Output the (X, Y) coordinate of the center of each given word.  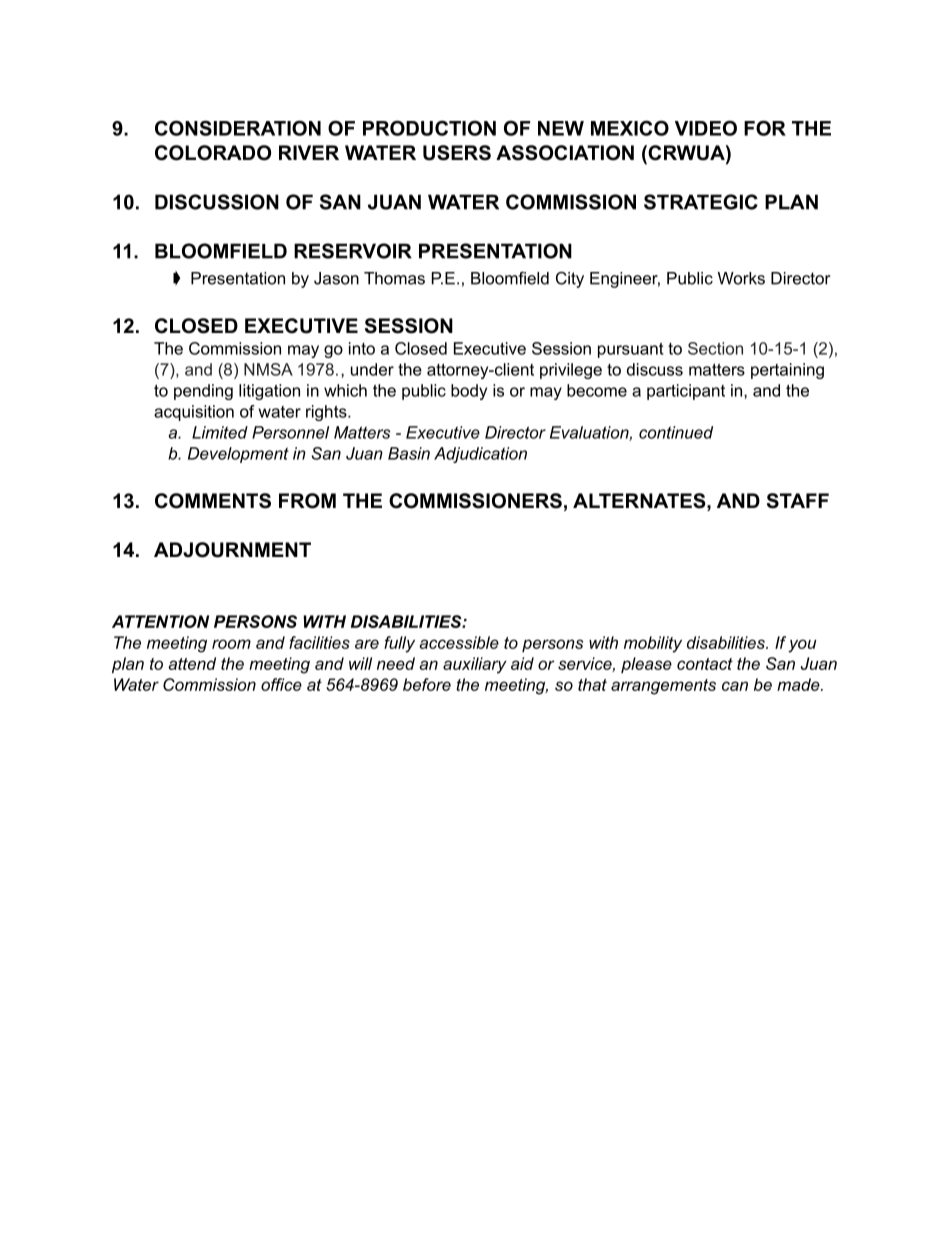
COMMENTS (213, 501)
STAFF (798, 501)
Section (715, 348)
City (570, 280)
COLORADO (213, 153)
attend (192, 663)
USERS (457, 153)
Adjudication (480, 455)
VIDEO (706, 128)
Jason (336, 278)
